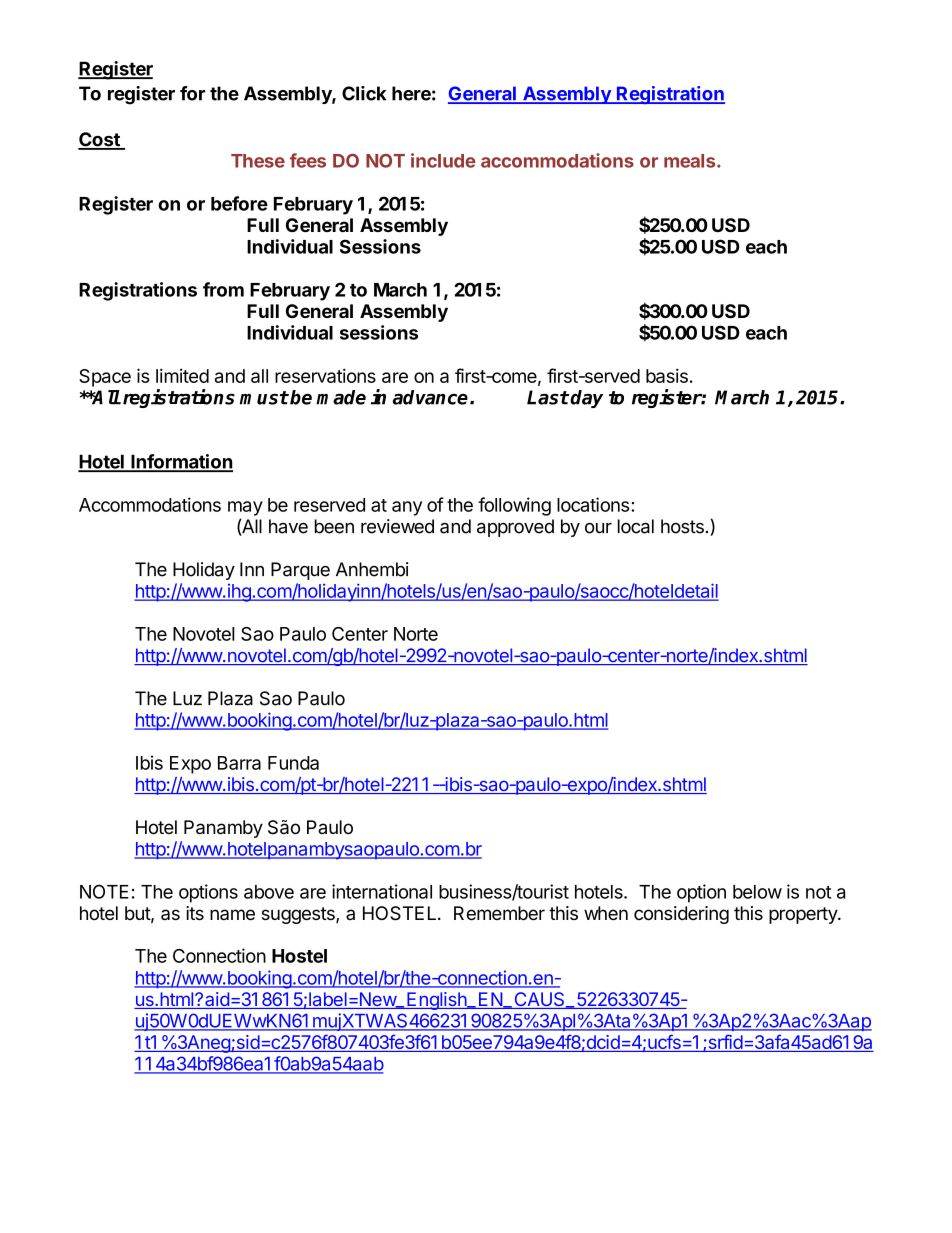 The width and height of the screenshot is (952, 1233). I want to click on any, so click(407, 508).
